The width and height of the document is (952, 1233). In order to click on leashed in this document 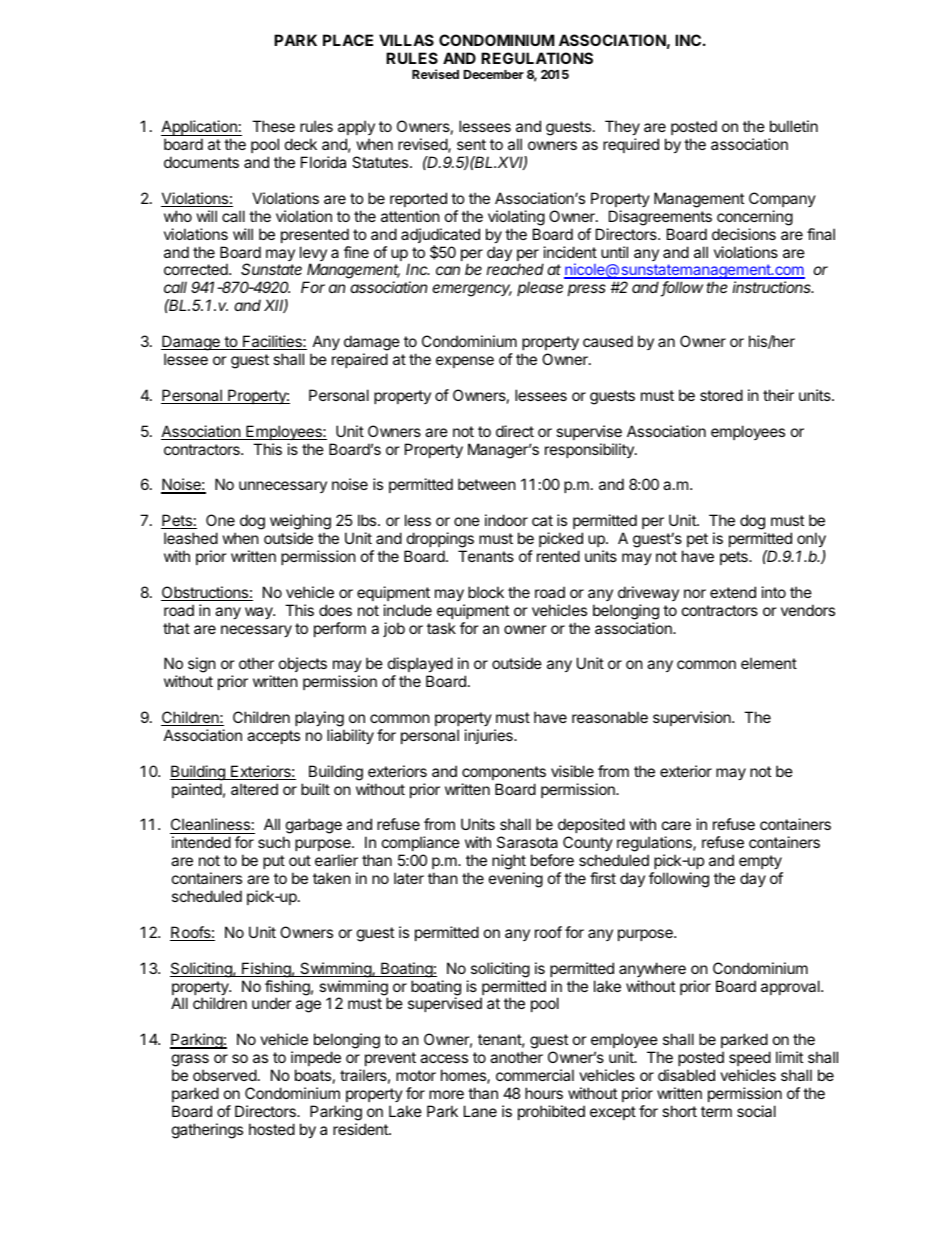, I will do `click(191, 538)`.
